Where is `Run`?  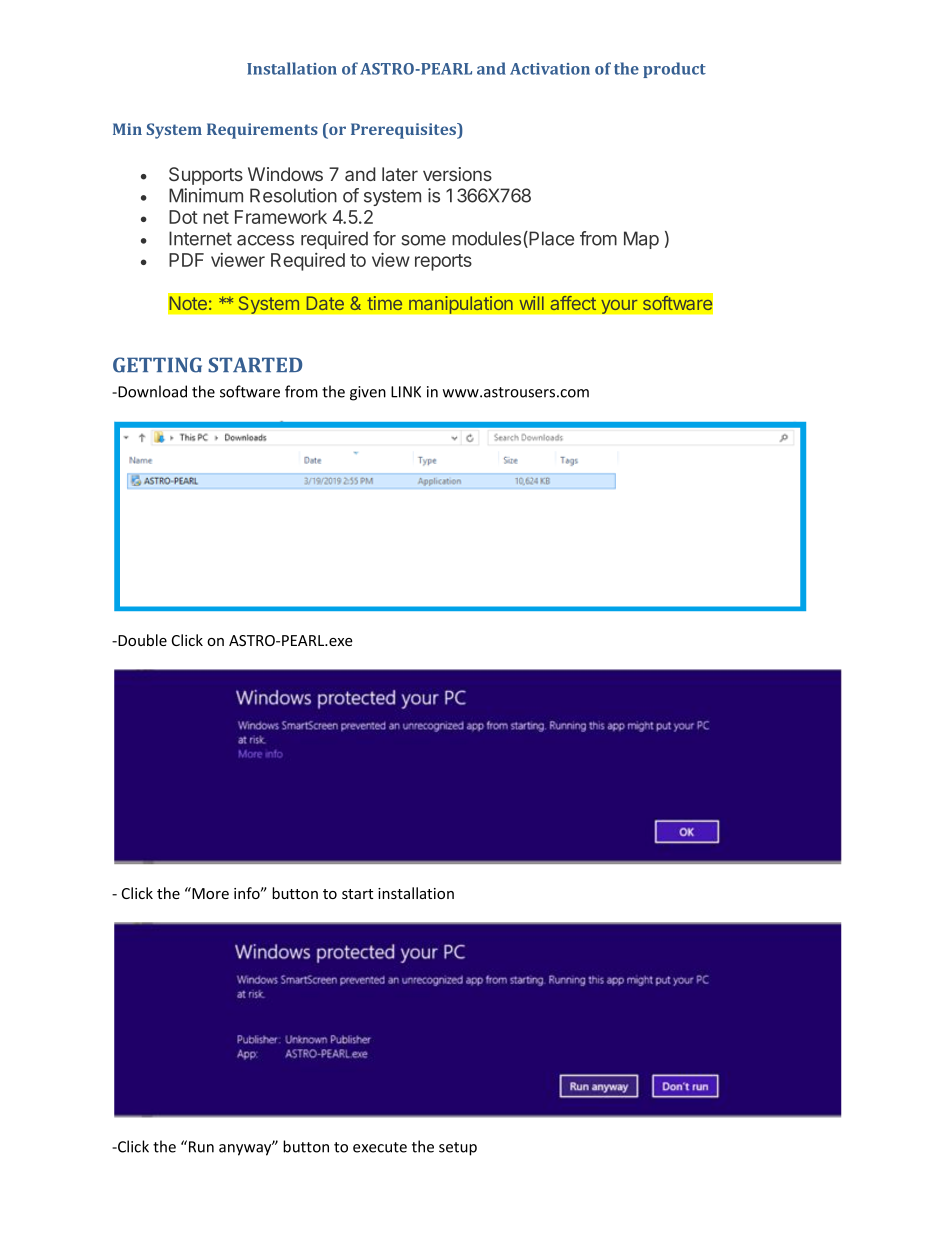 Run is located at coordinates (201, 1147).
